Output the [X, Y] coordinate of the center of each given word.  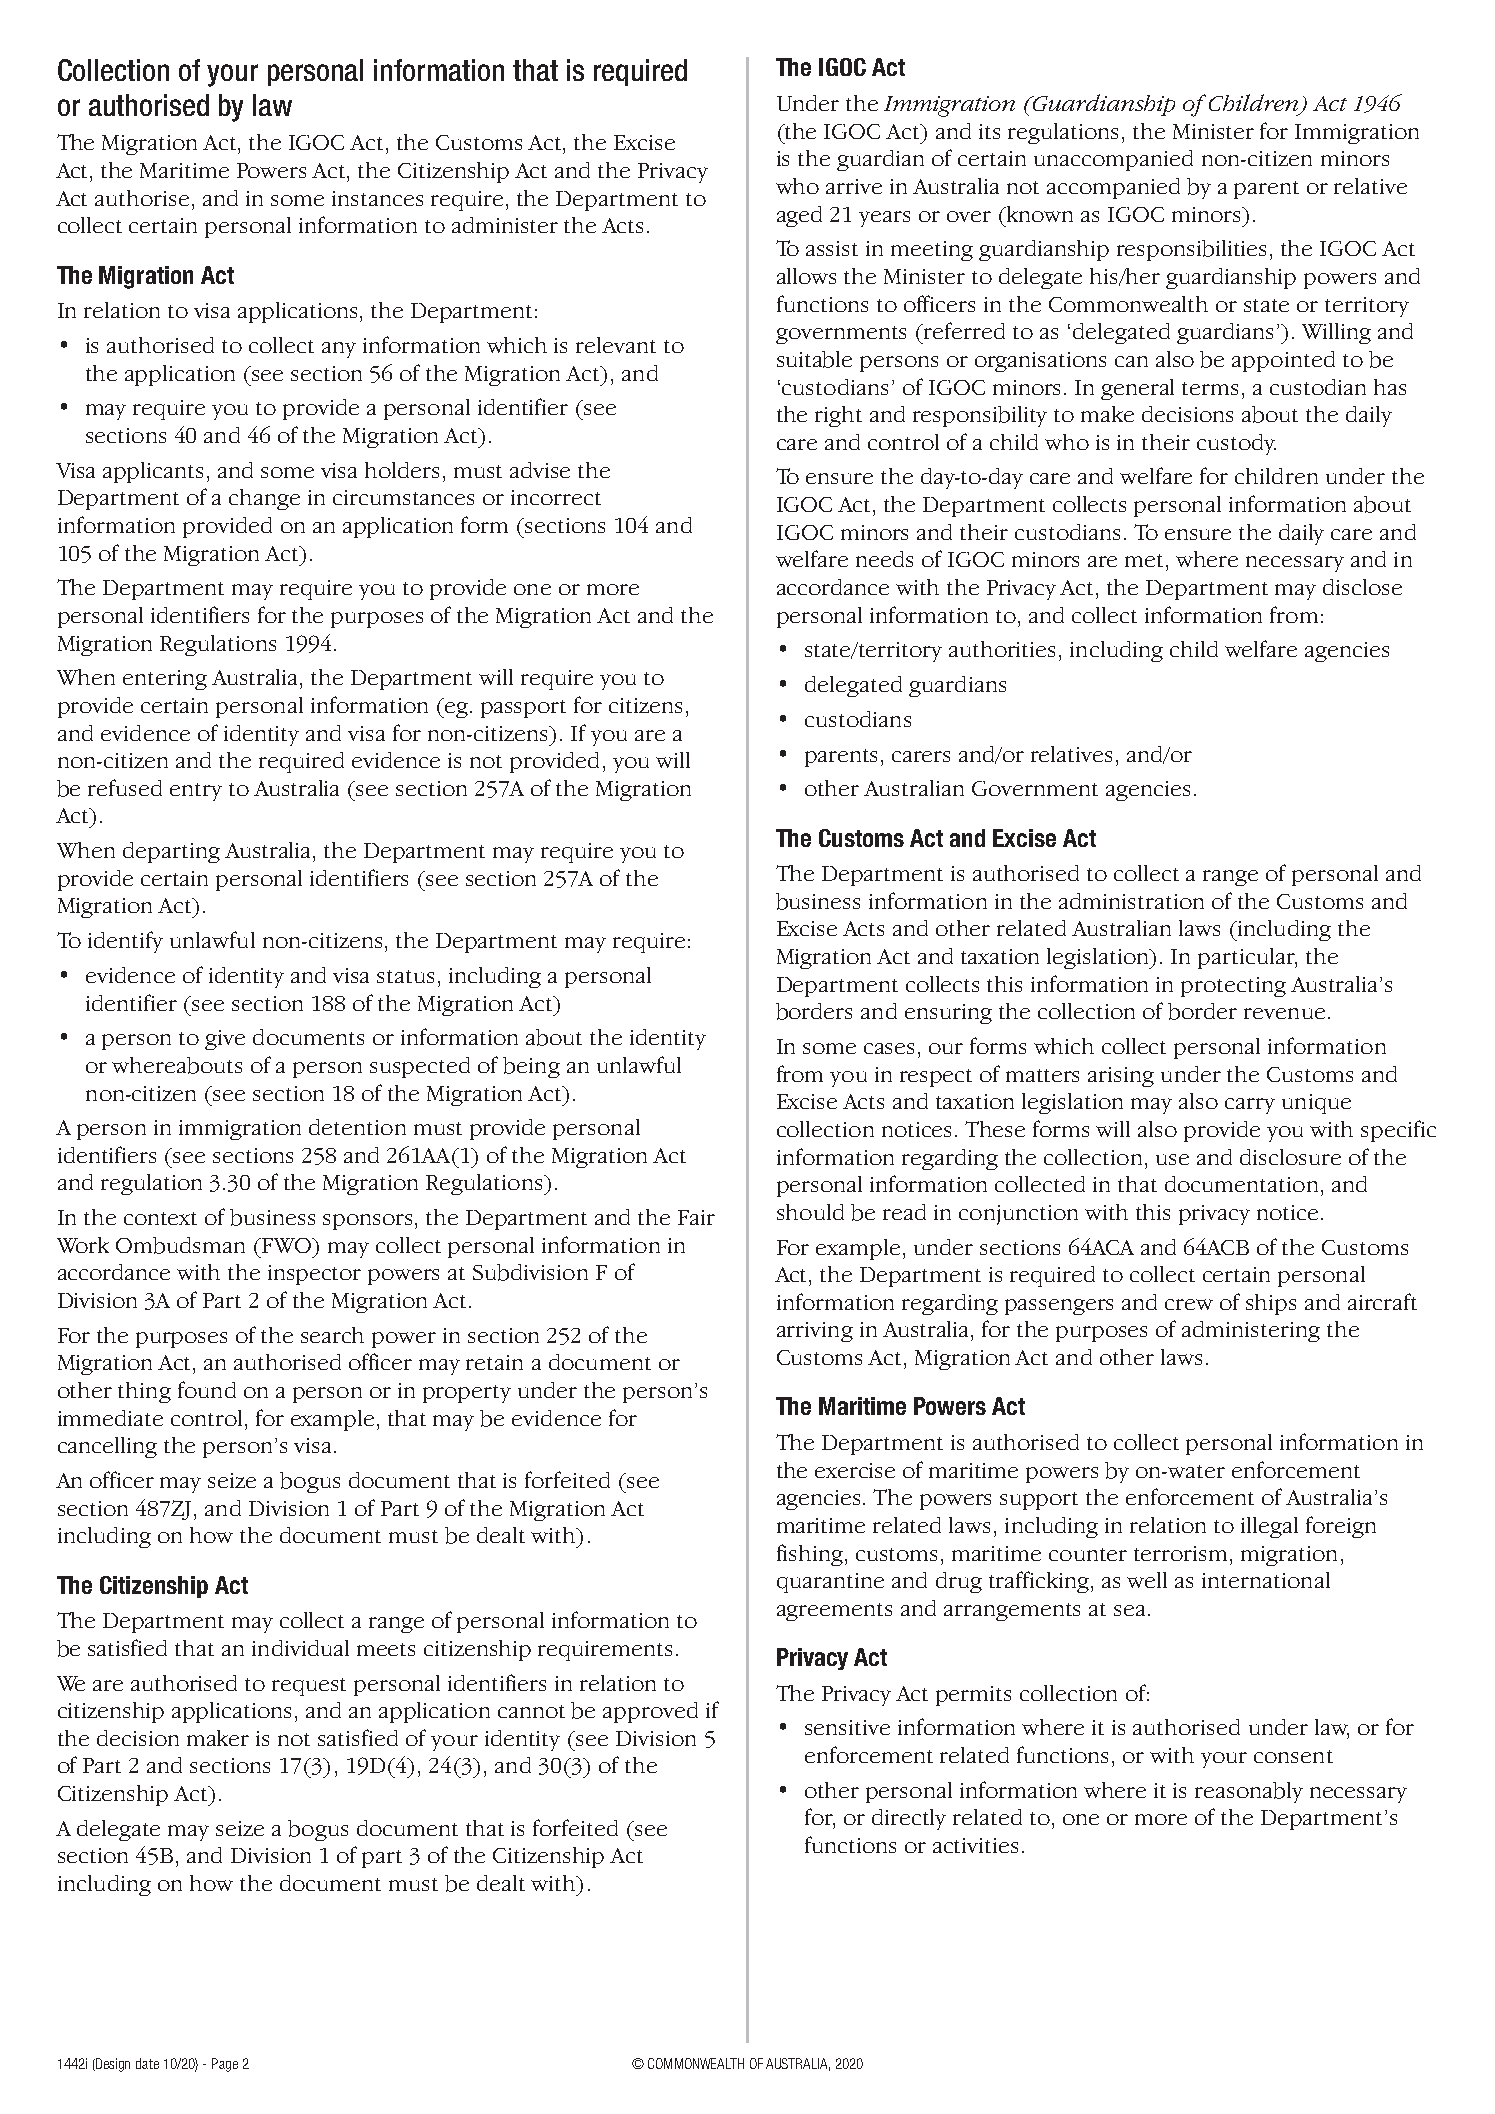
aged [799, 216]
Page [225, 2065]
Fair [696, 1217]
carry [1250, 1106]
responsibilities [1191, 250]
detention [357, 1127]
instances [377, 198]
